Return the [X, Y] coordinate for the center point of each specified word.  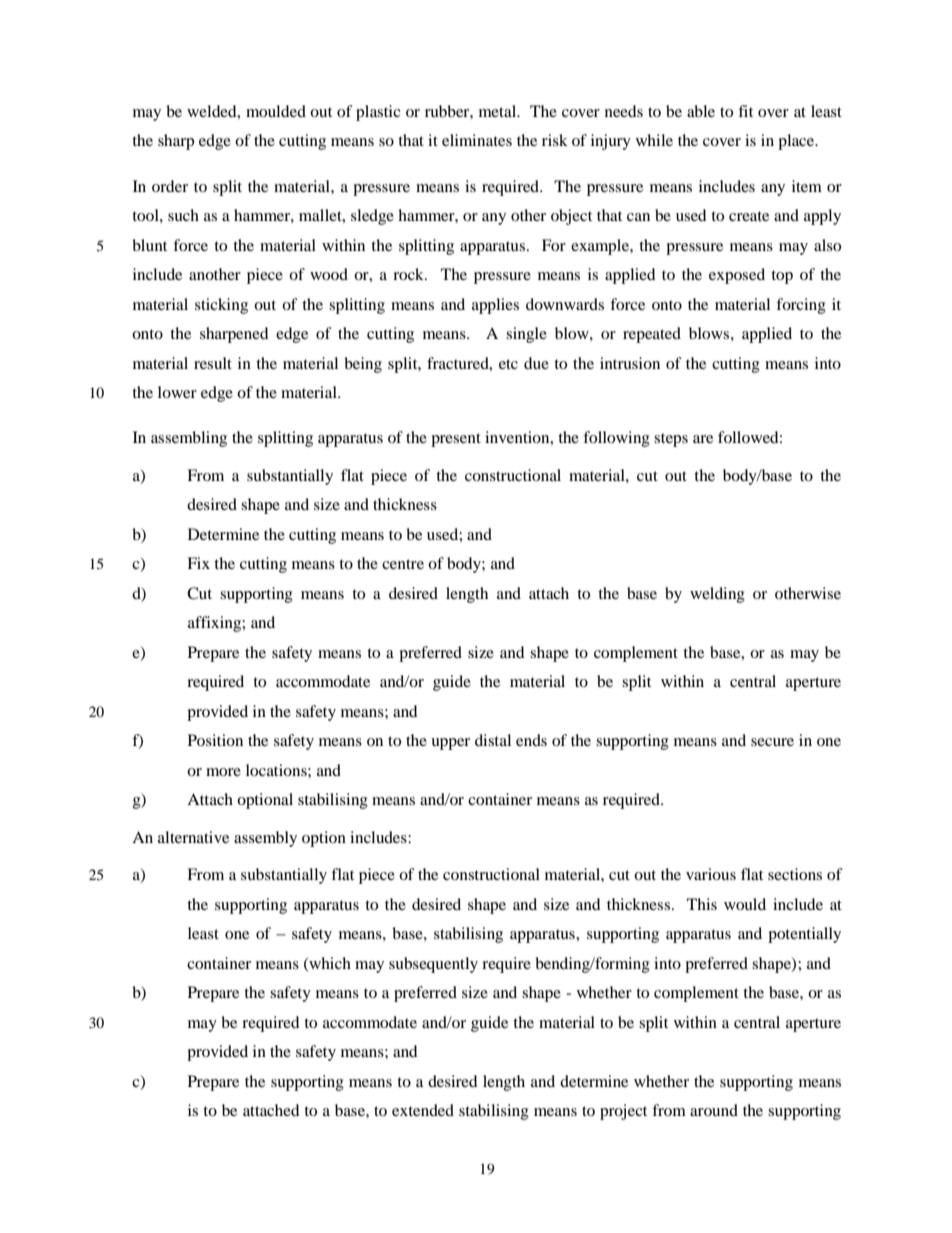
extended [423, 1110]
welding [717, 595]
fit [745, 111]
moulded [276, 111]
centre [403, 564]
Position [215, 740]
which [329, 964]
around [714, 1110]
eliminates [477, 140]
